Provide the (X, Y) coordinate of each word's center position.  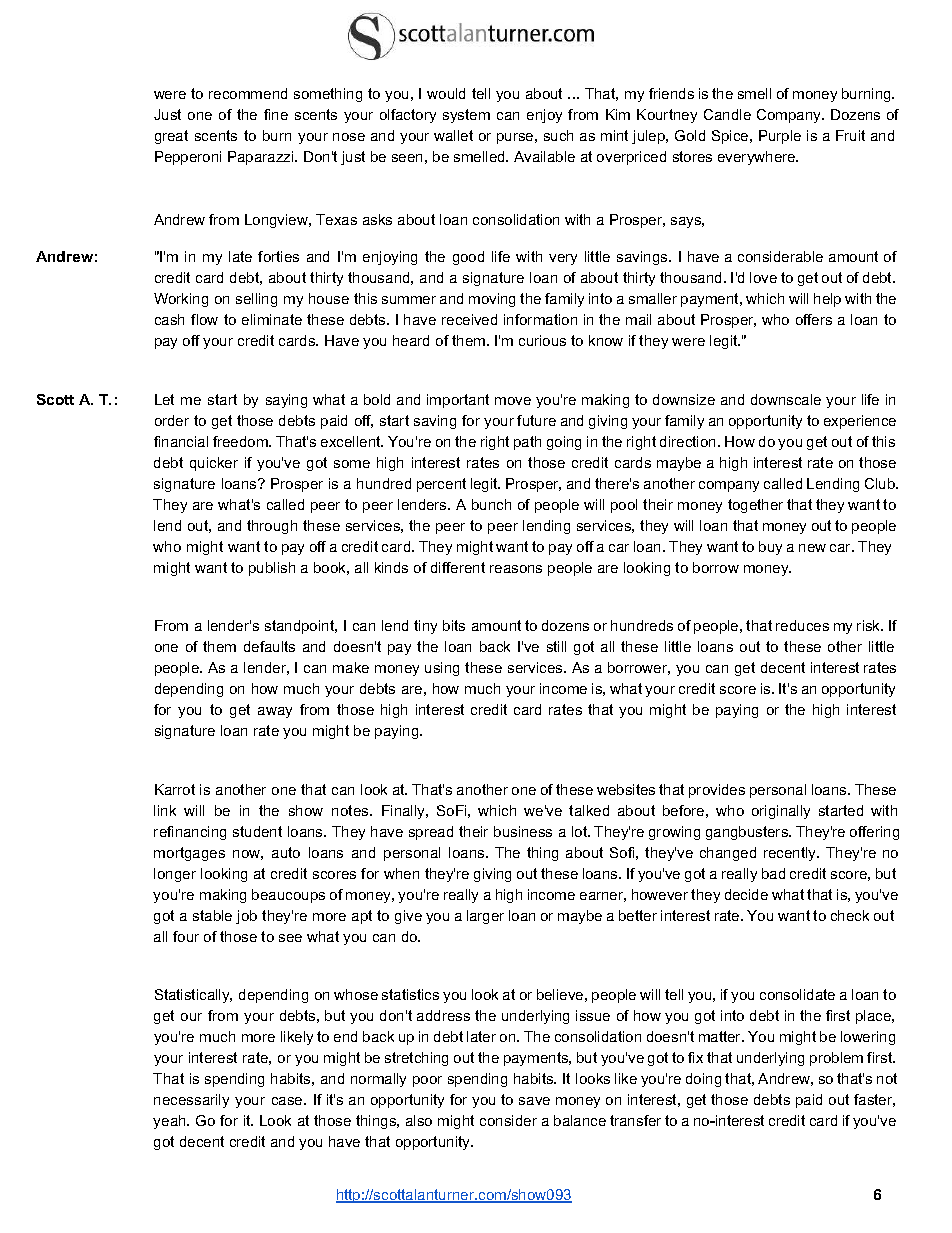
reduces (802, 625)
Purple (780, 137)
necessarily (191, 1101)
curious (542, 340)
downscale (786, 399)
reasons (516, 569)
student (257, 831)
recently (791, 854)
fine (276, 114)
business (523, 831)
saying (286, 401)
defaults (269, 646)
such (558, 135)
